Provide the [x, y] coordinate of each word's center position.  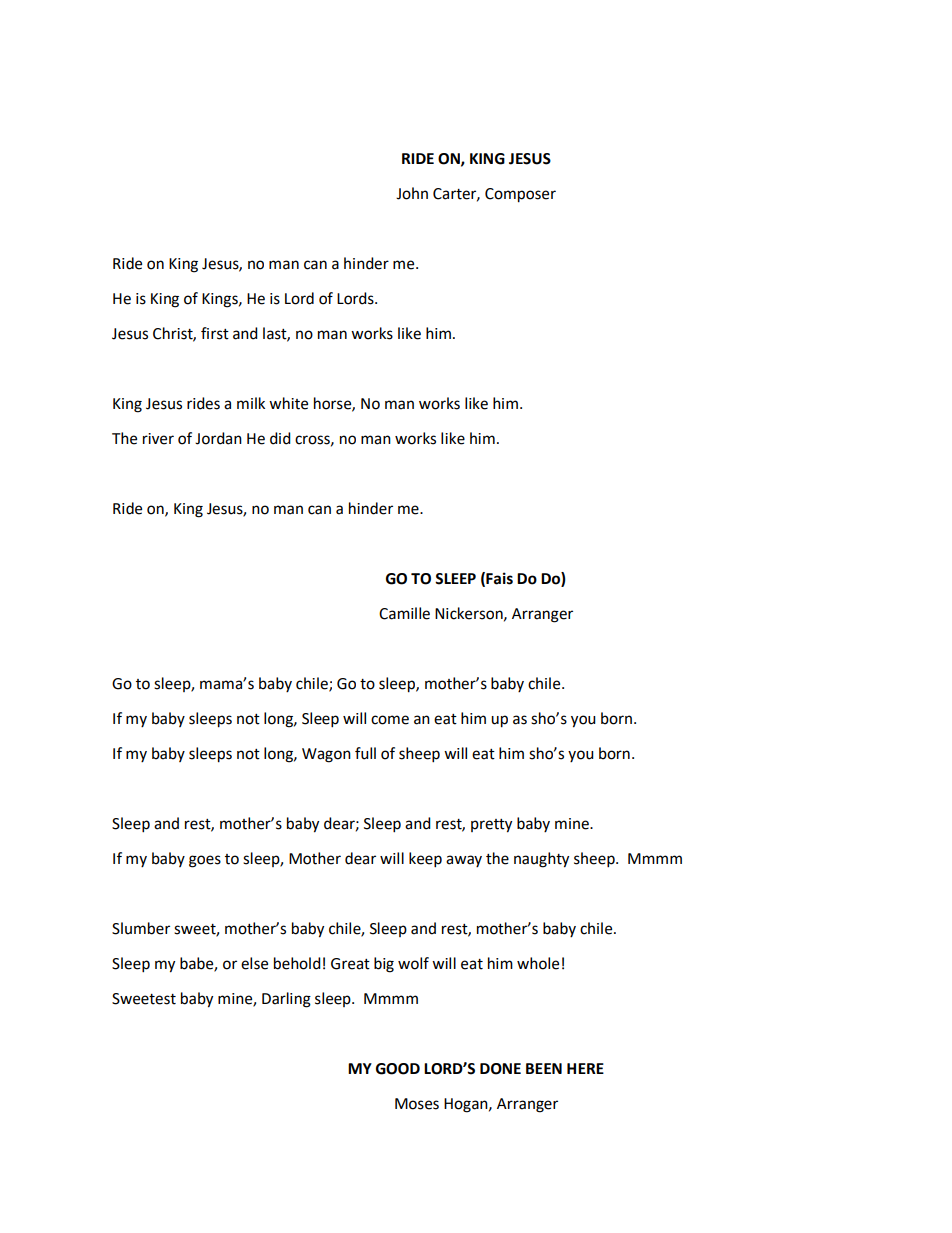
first [215, 333]
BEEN [544, 1068]
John [412, 193]
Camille [404, 613]
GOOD [398, 1069]
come [390, 720]
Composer [520, 195]
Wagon [326, 755]
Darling [286, 1000]
